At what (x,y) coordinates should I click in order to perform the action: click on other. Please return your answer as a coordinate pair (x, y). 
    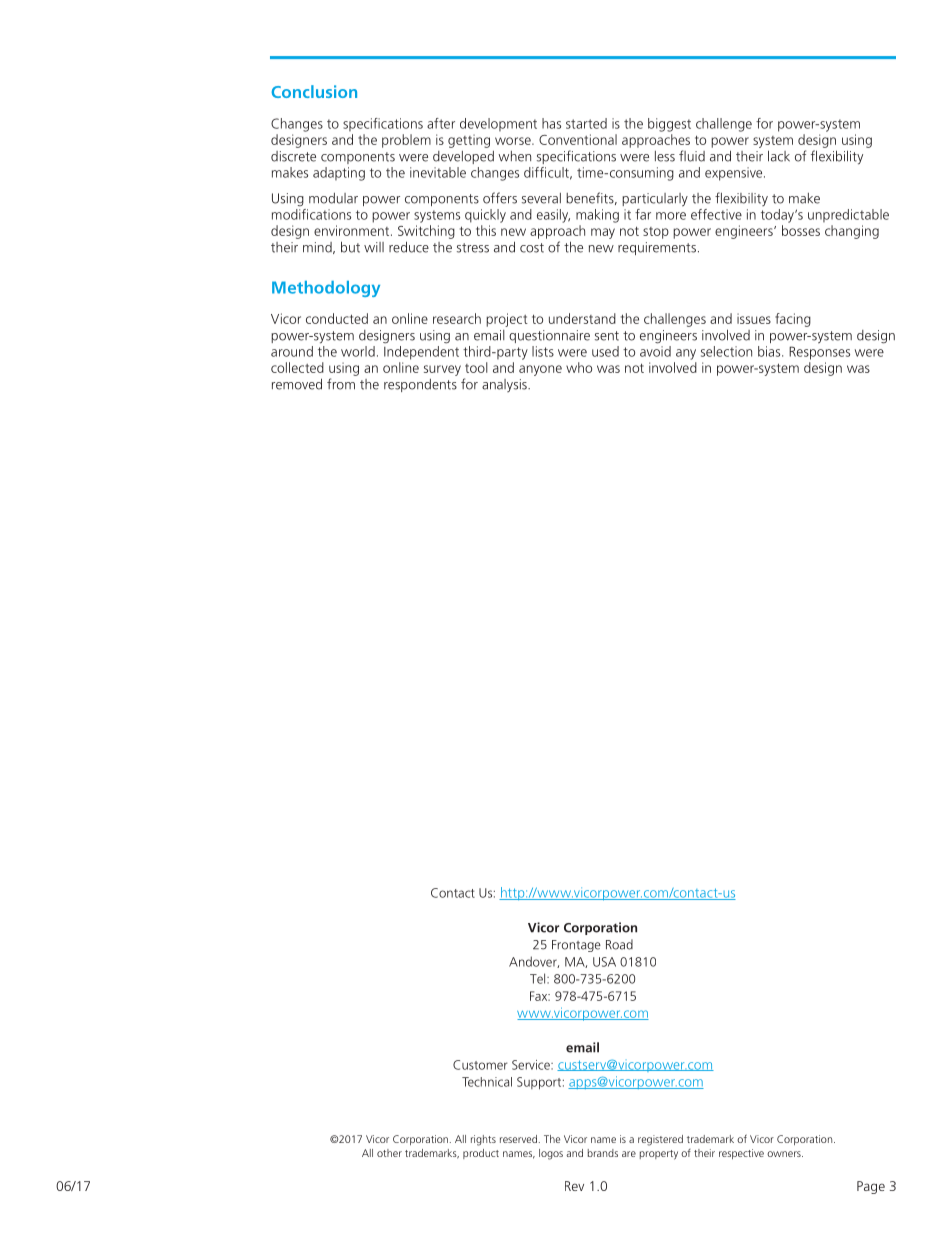
    Looking at the image, I should click on (389, 1153).
